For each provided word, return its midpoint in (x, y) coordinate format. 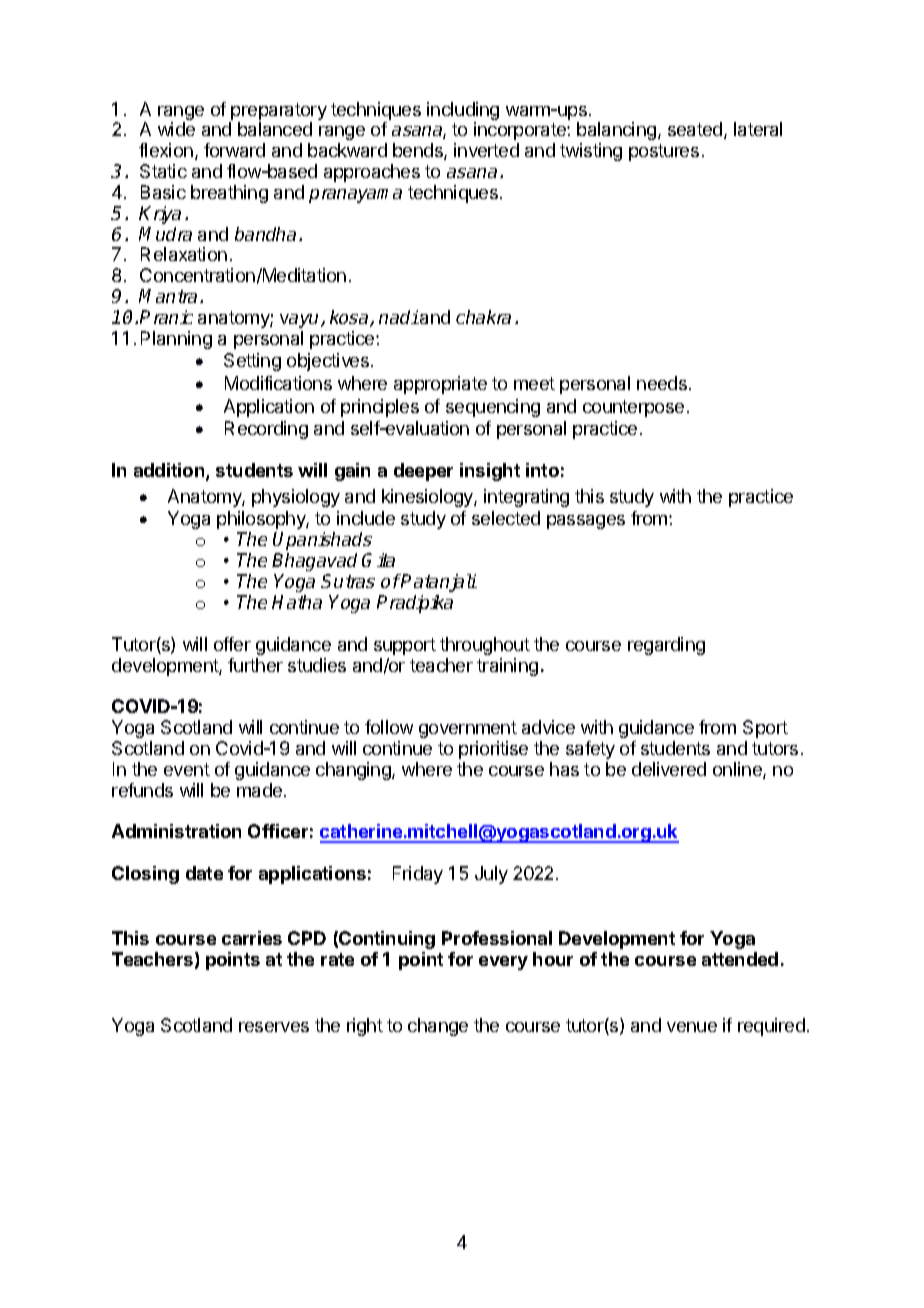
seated (696, 130)
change (438, 1027)
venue (692, 1027)
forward (234, 150)
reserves (274, 1027)
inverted (486, 150)
